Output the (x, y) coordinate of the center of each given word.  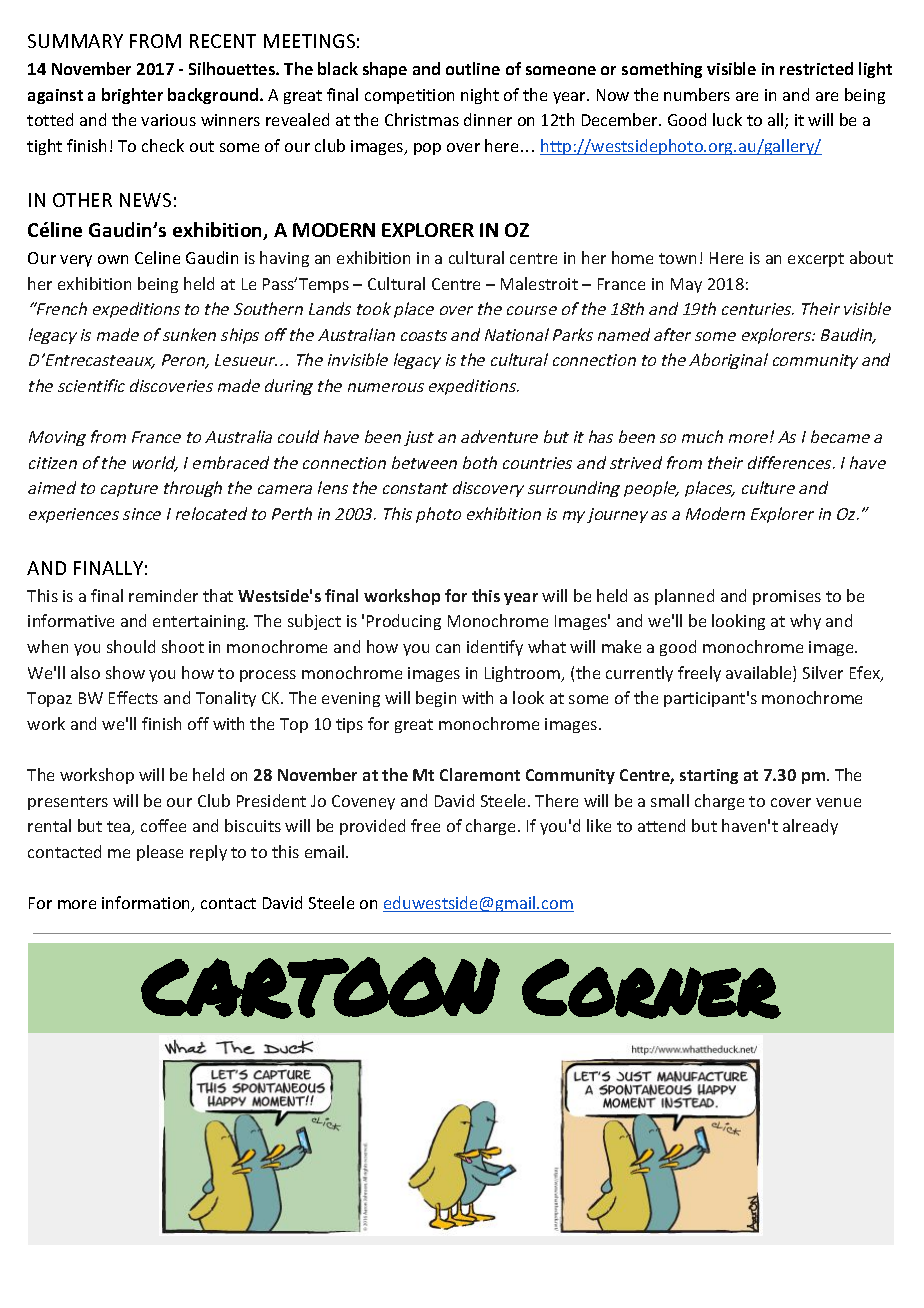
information (147, 904)
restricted (816, 68)
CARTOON (320, 988)
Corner (651, 989)
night (480, 96)
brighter (132, 96)
